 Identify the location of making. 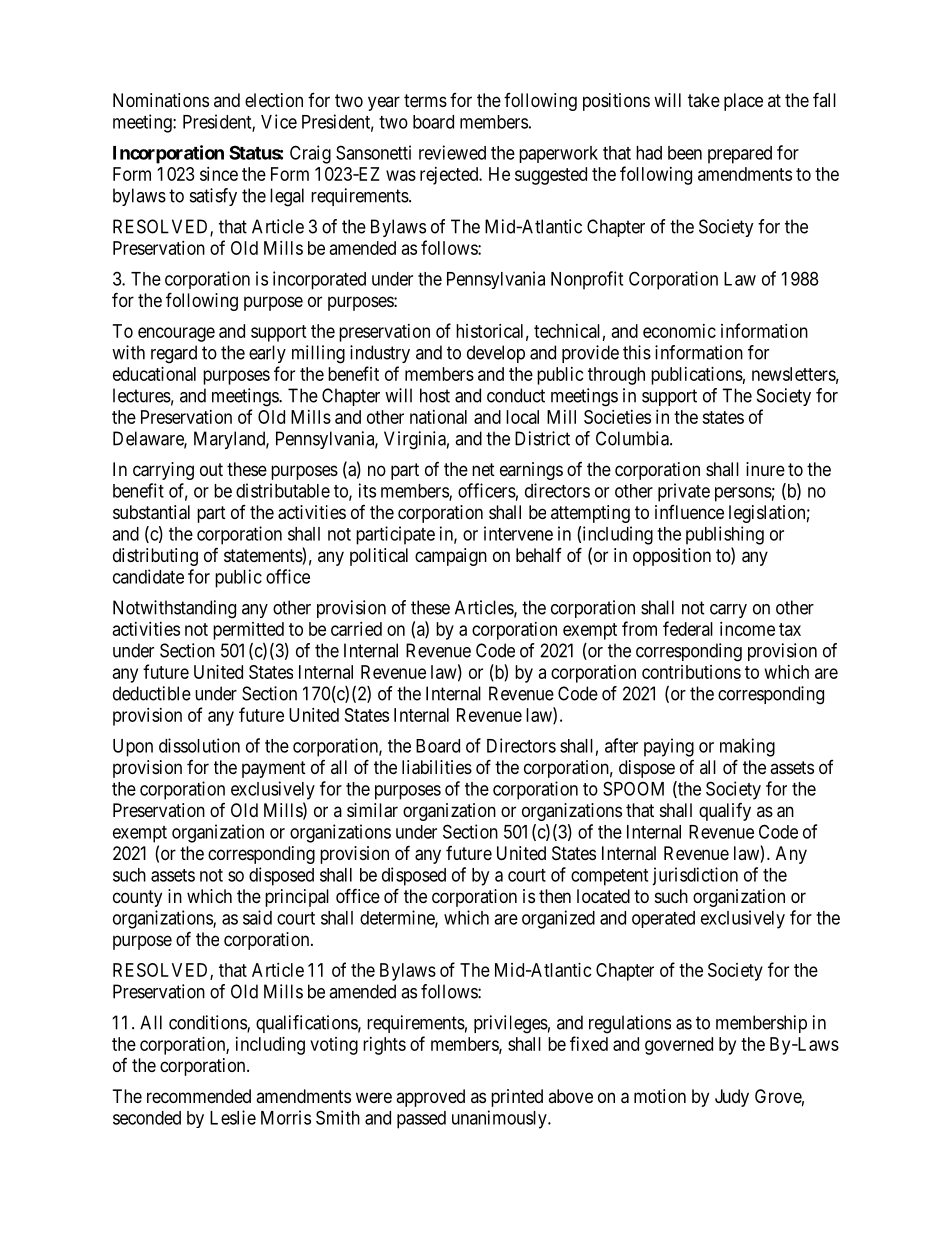
(747, 747).
